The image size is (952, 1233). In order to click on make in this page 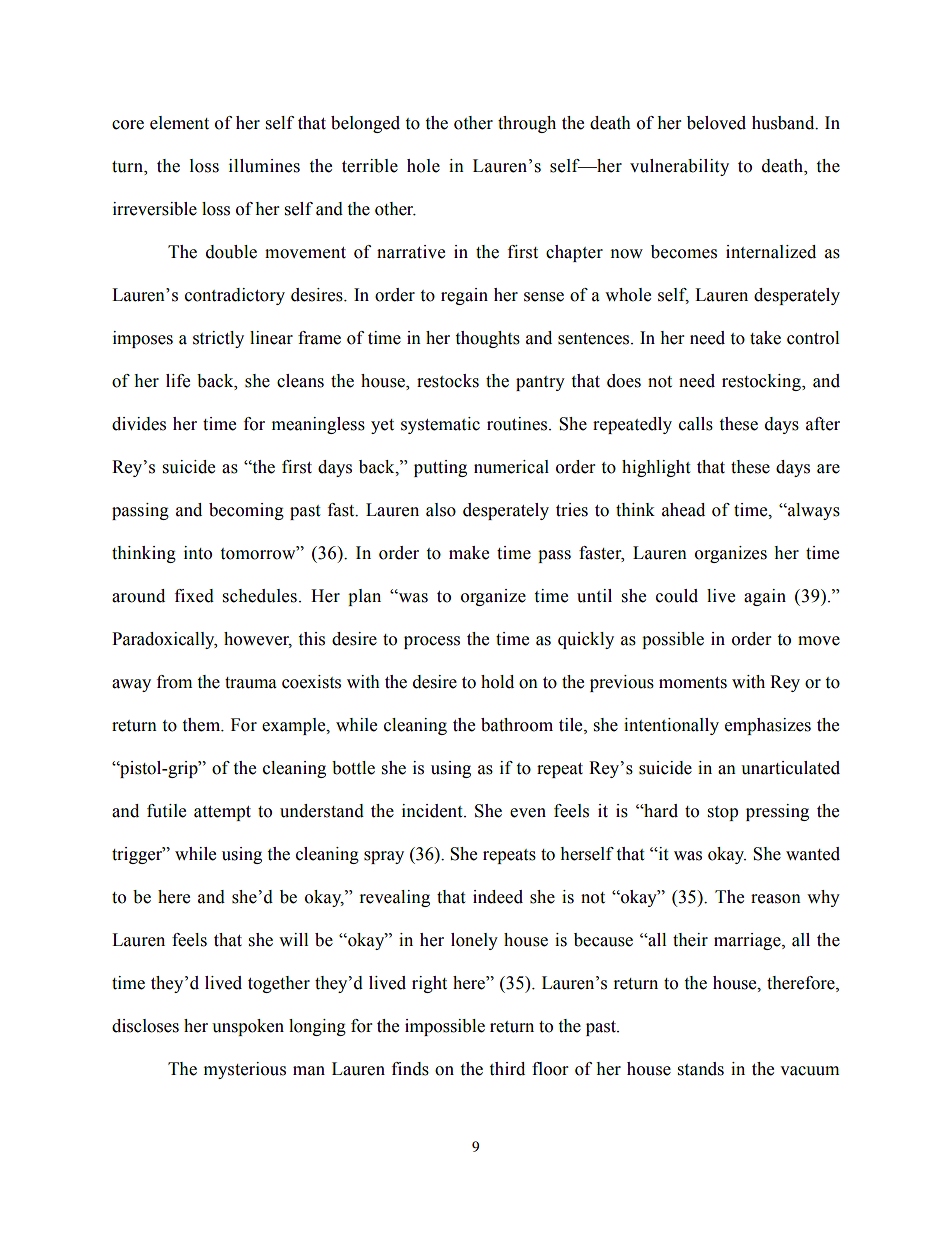, I will do `click(469, 553)`.
